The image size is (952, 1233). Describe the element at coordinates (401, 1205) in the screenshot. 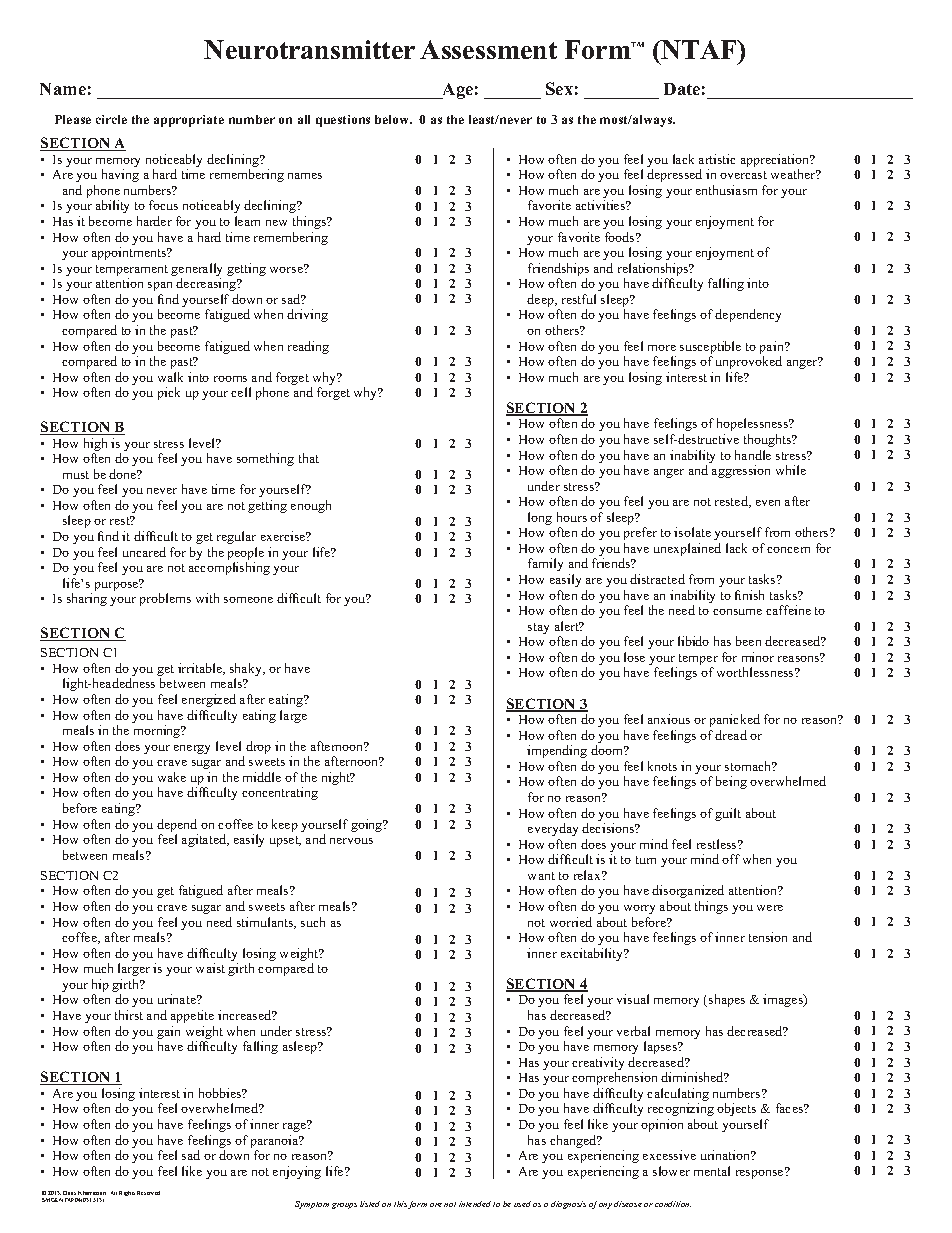

I see `this` at that location.
